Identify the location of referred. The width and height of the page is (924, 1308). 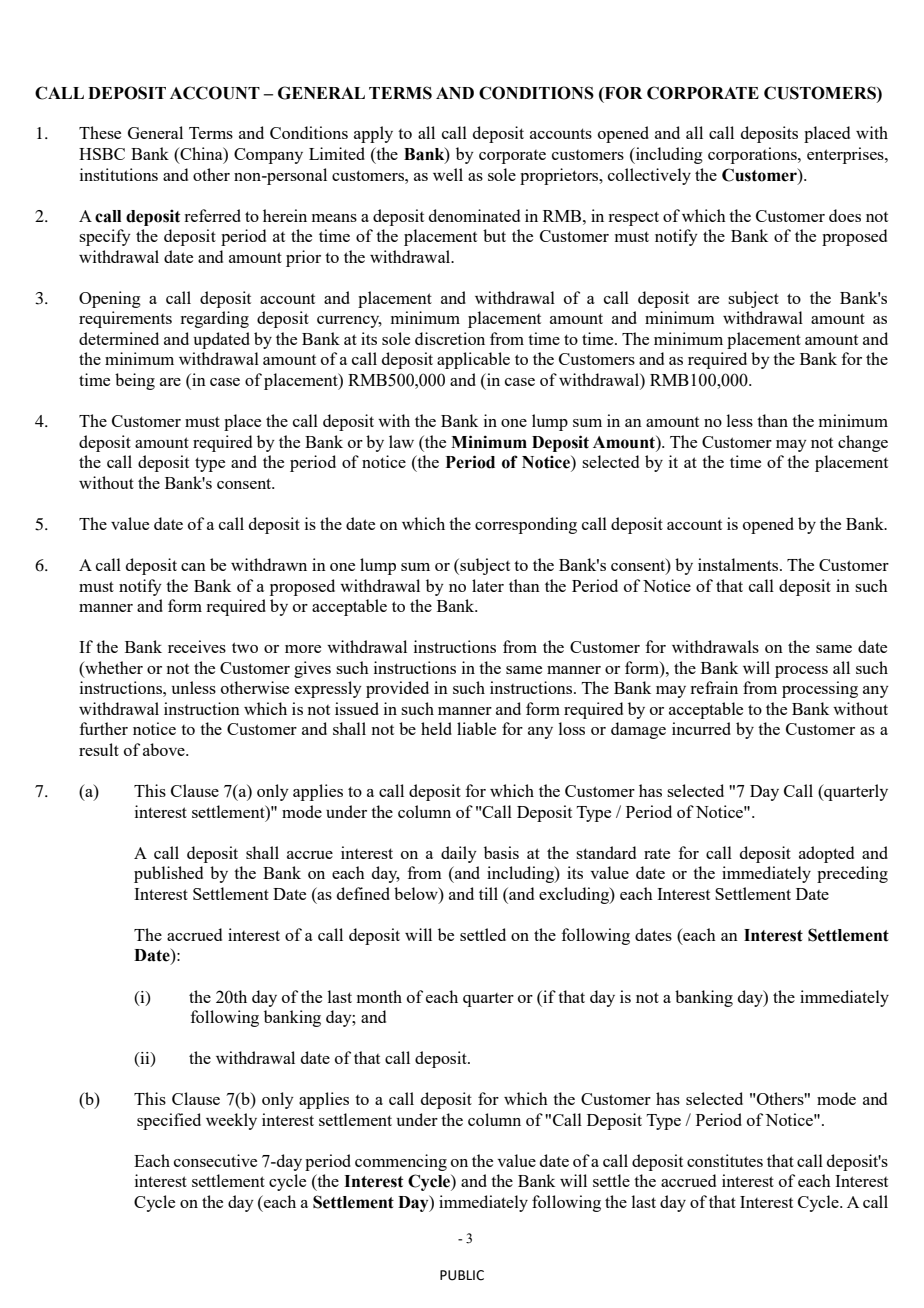
(212, 215).
